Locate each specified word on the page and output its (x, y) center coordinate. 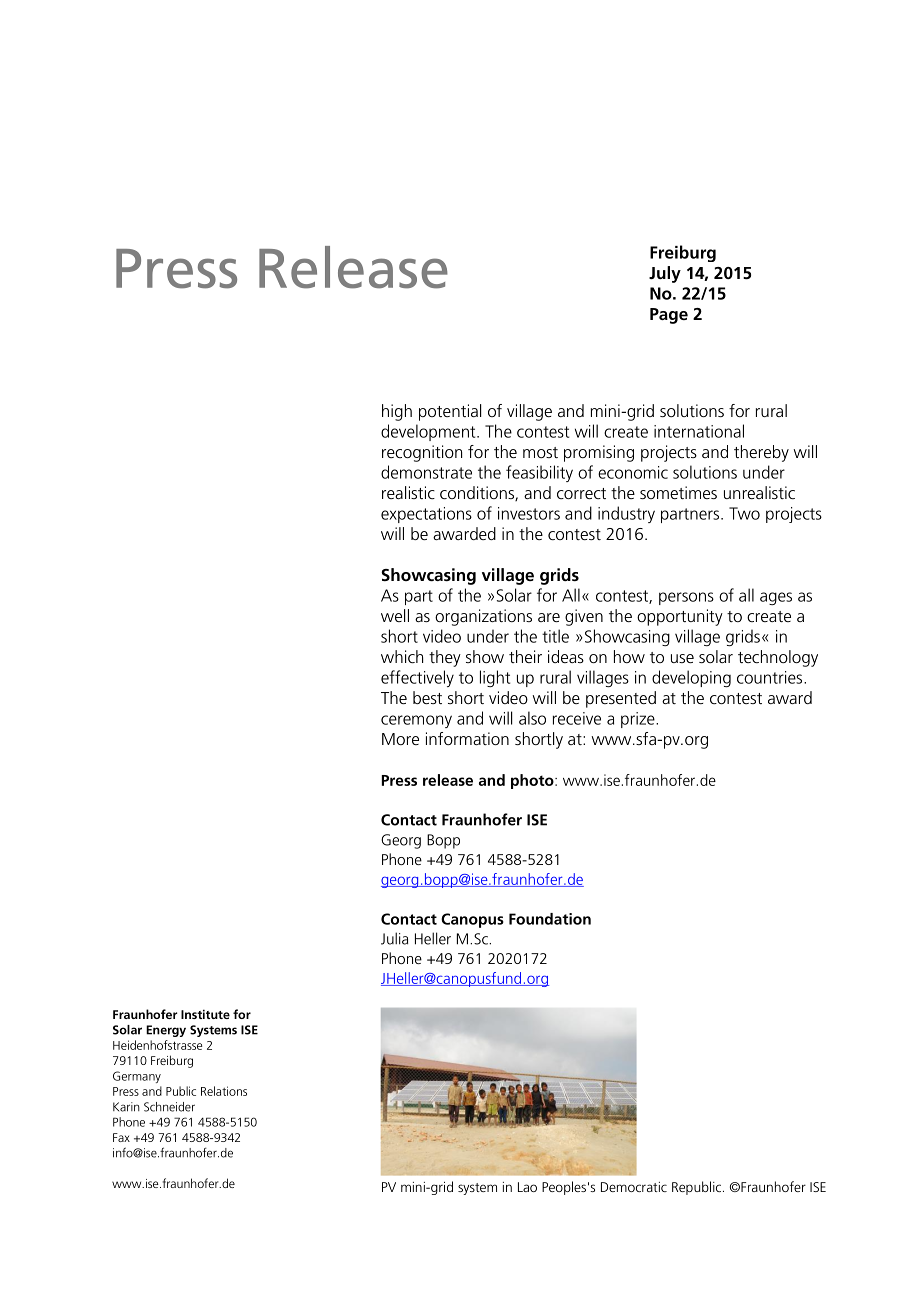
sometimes (678, 492)
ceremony (416, 721)
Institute (205, 1014)
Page (669, 316)
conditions (478, 493)
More (400, 739)
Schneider (169, 1107)
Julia (394, 938)
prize (639, 720)
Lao (527, 1187)
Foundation (550, 919)
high (397, 412)
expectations (426, 515)
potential (450, 412)
